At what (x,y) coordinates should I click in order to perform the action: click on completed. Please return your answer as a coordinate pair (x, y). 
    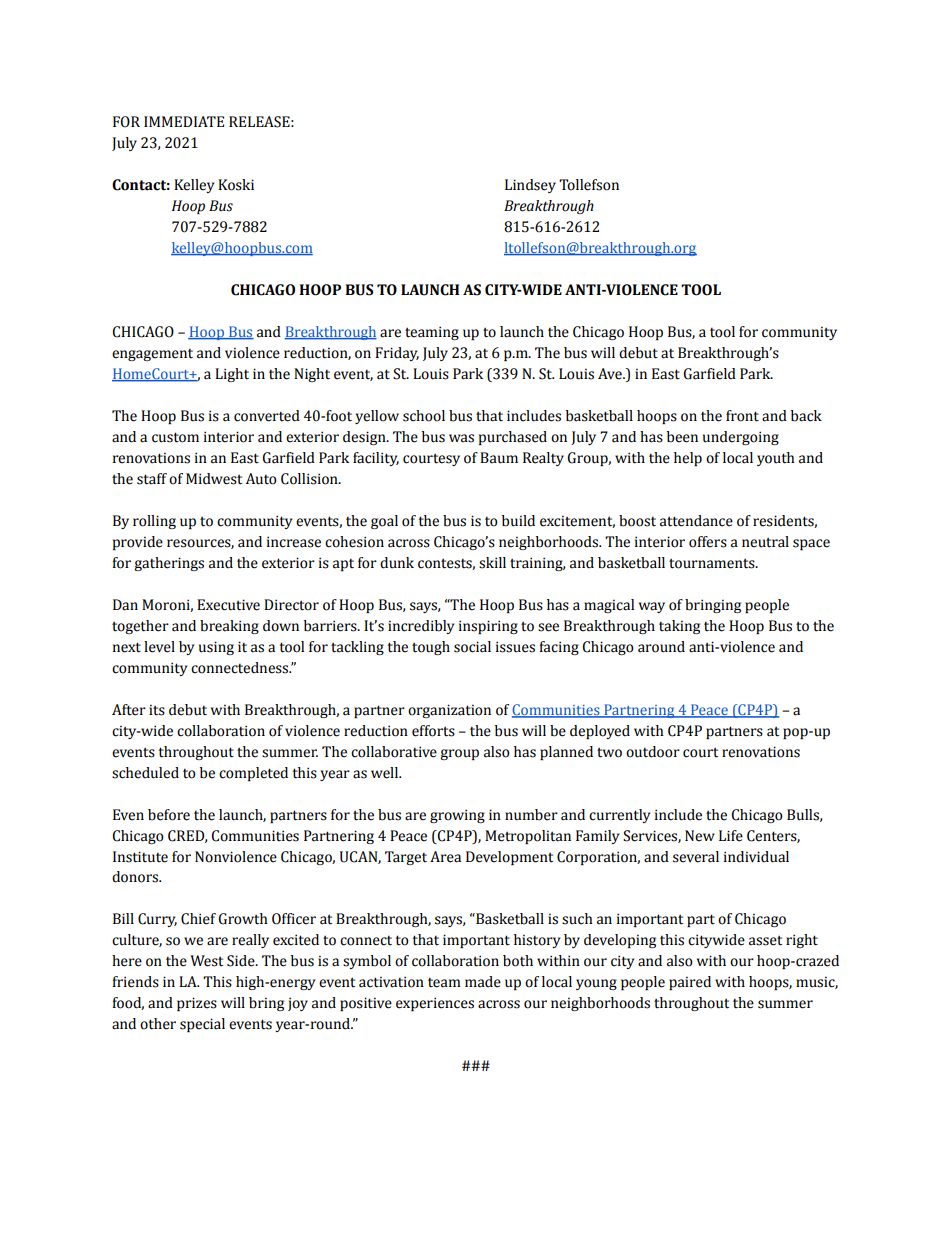
    Looking at the image, I should click on (253, 774).
